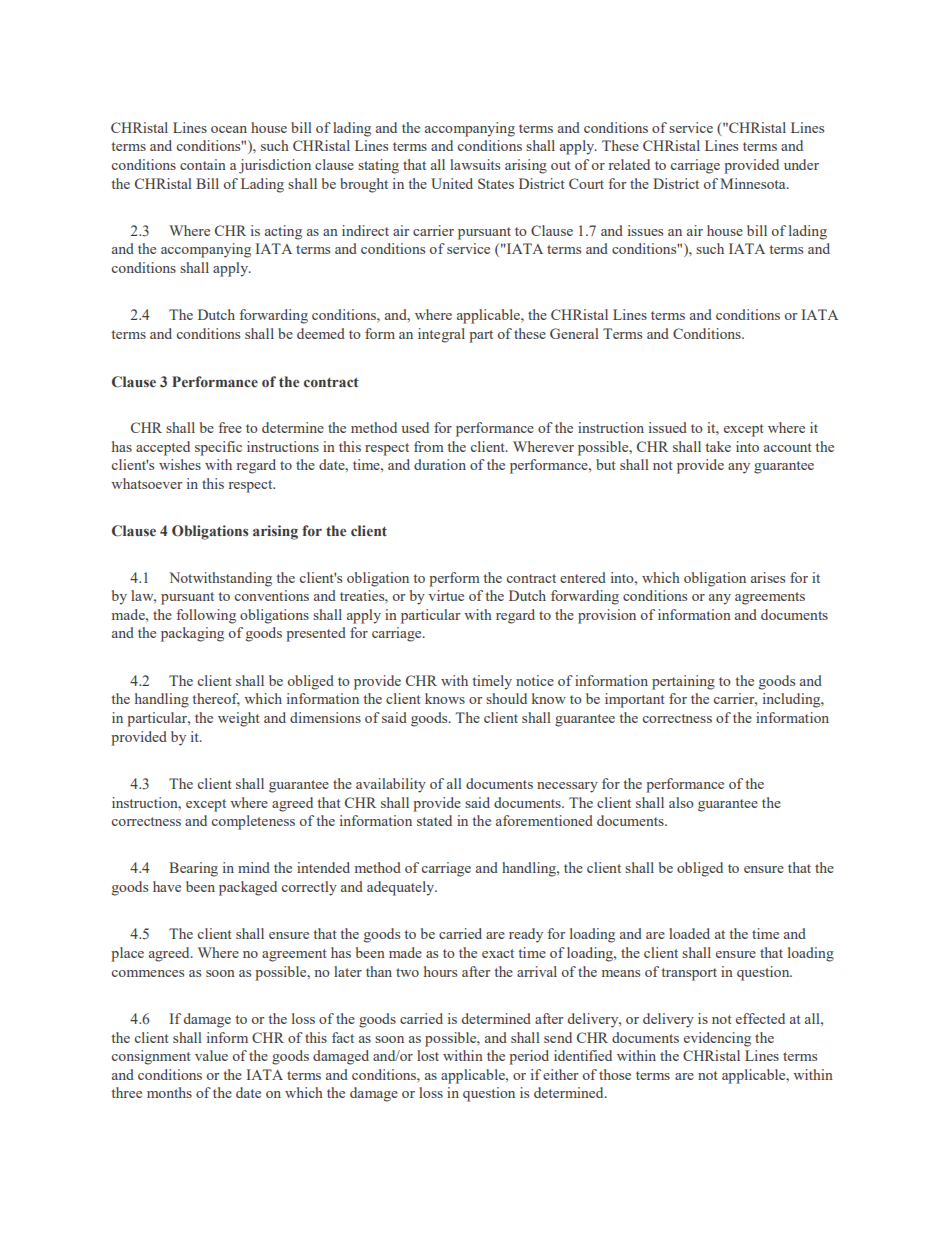 This screenshot has height=1233, width=952. I want to click on following, so click(206, 616).
